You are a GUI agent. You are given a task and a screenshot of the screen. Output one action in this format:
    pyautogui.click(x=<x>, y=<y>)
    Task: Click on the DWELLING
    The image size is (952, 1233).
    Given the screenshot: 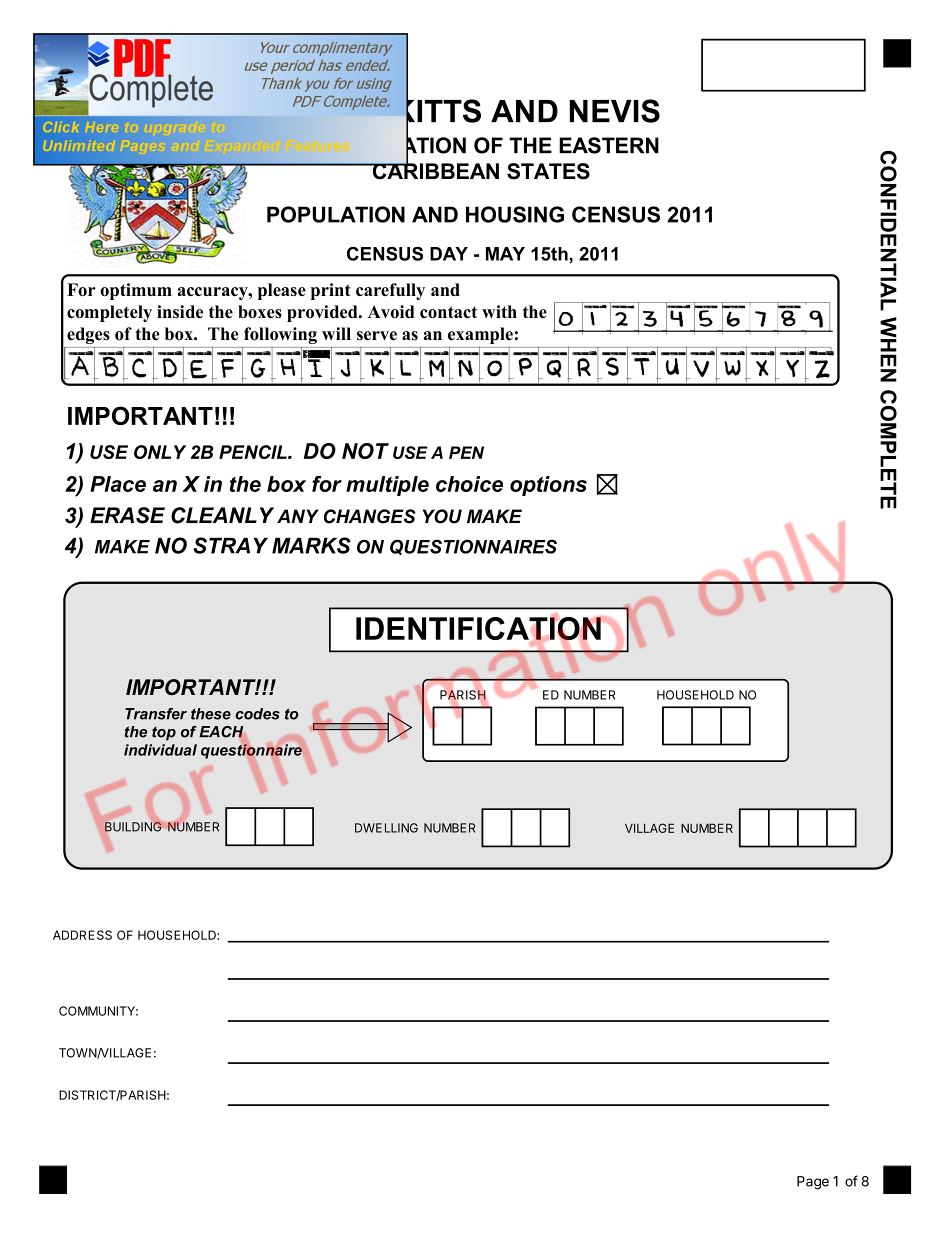 What is the action you would take?
    pyautogui.click(x=386, y=828)
